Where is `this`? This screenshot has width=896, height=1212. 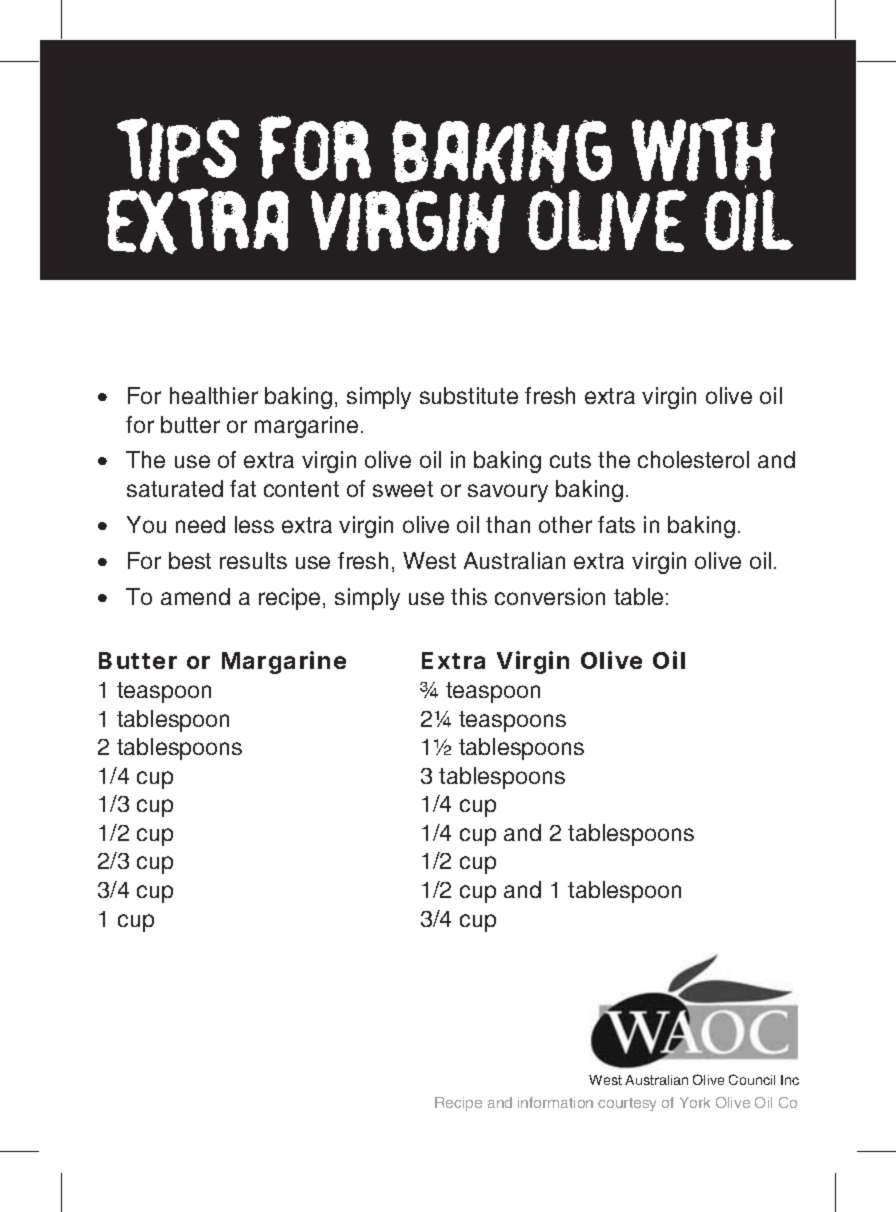 this is located at coordinates (469, 596).
